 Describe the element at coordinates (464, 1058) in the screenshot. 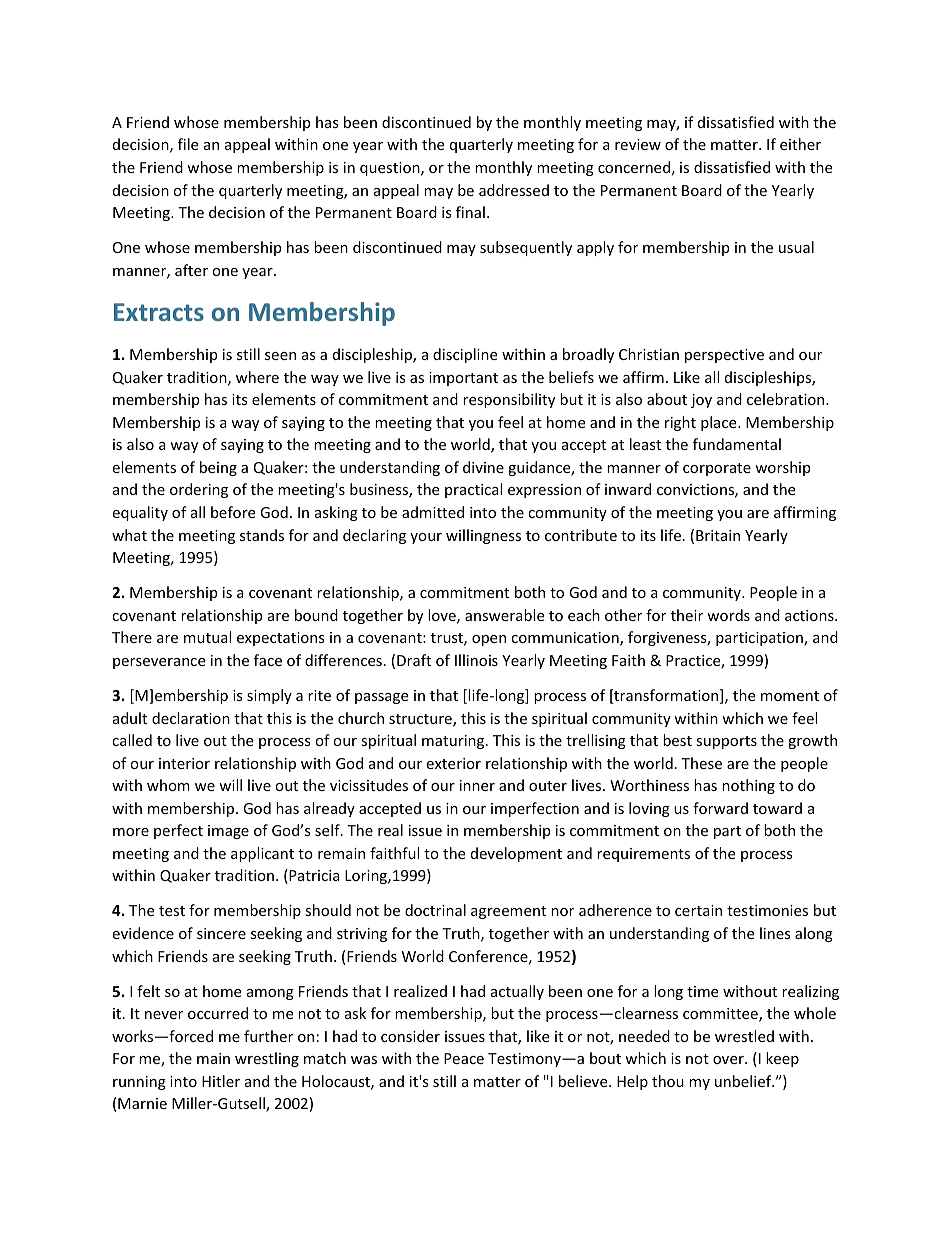

I see `Peace` at that location.
